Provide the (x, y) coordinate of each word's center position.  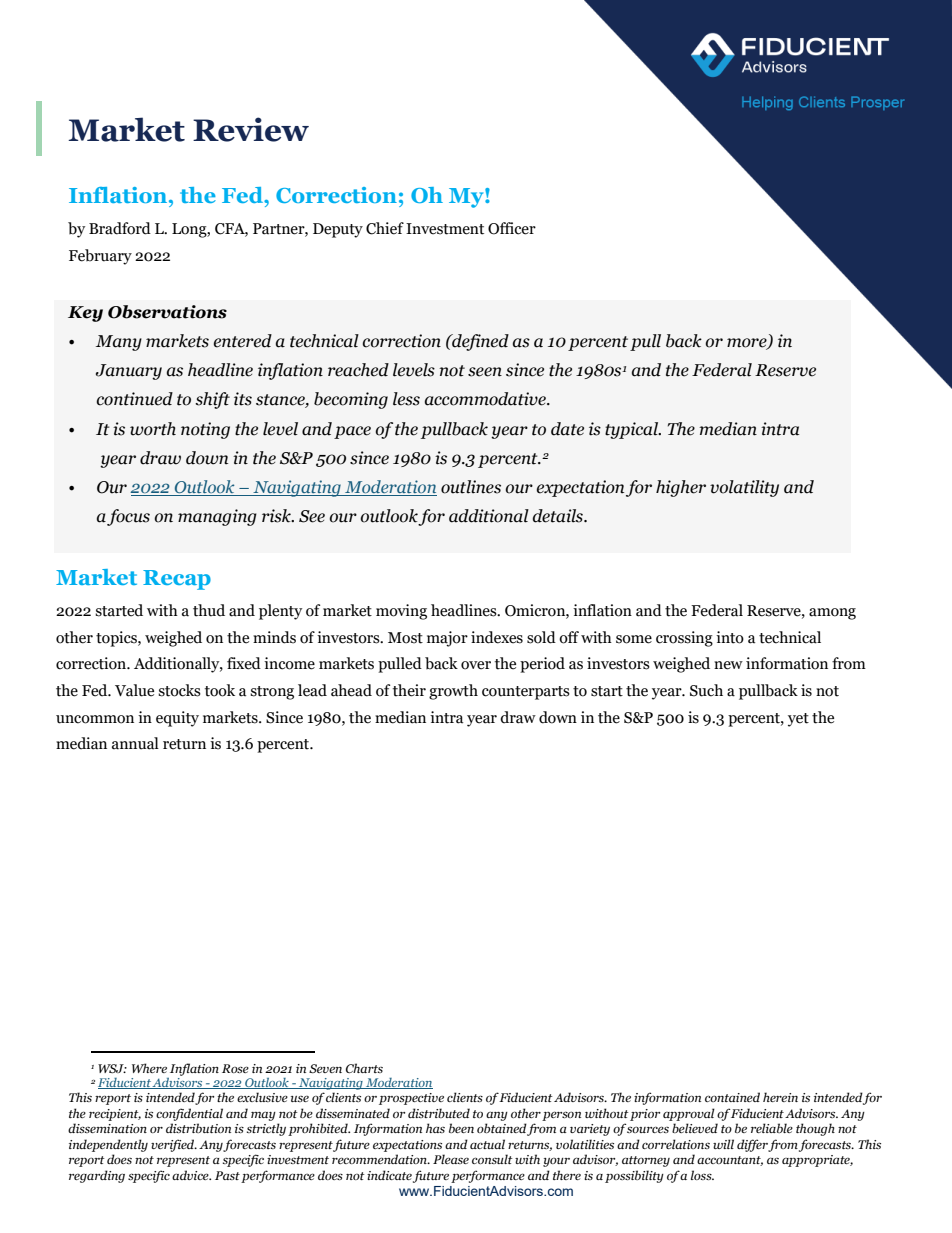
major (447, 639)
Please (451, 1159)
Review (251, 129)
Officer (512, 228)
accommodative (486, 399)
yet (798, 720)
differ (753, 1145)
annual (135, 743)
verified (174, 1145)
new (728, 665)
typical (633, 430)
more (748, 344)
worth (153, 429)
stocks (179, 690)
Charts (364, 1068)
